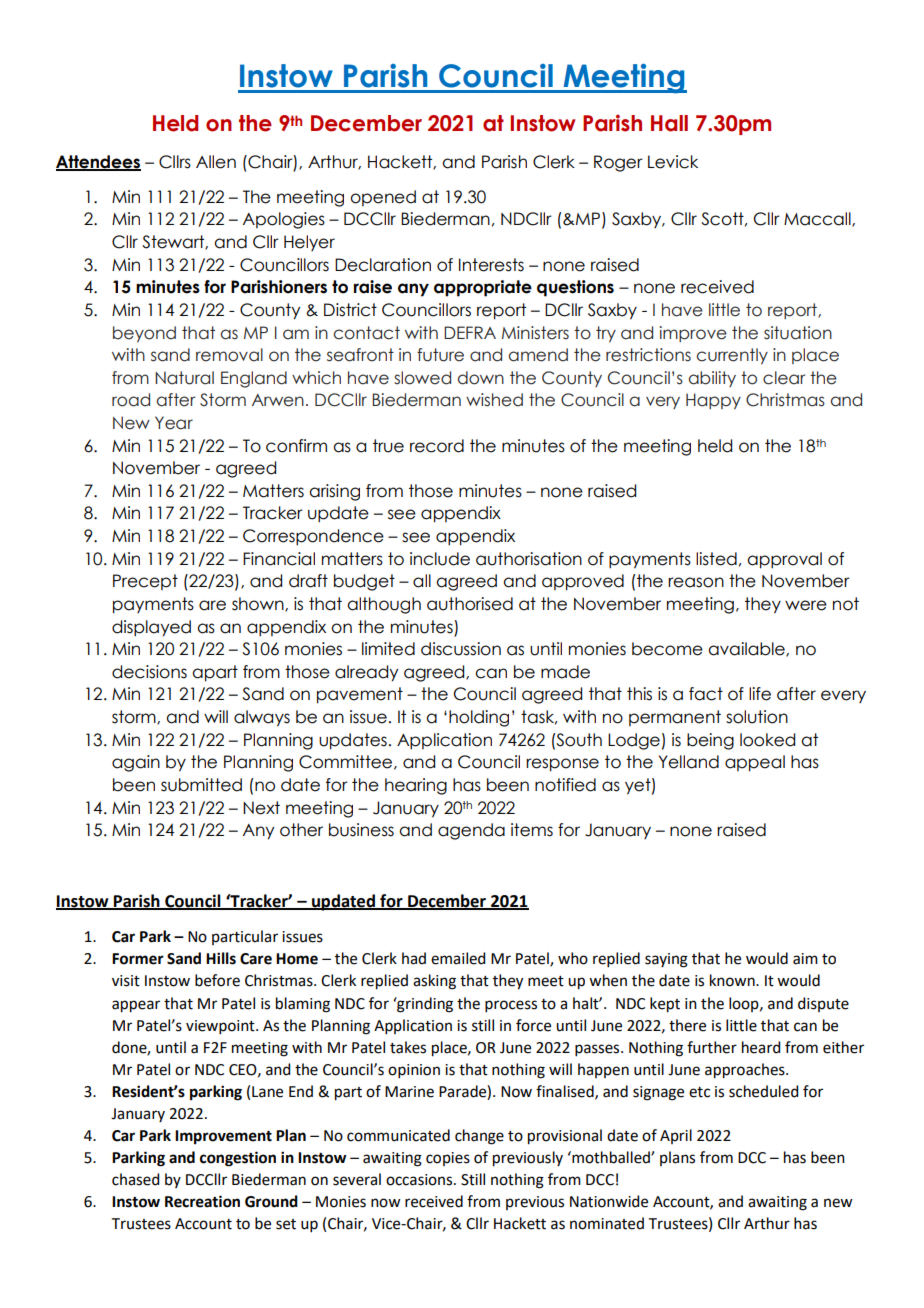 This screenshot has width=924, height=1308. Describe the element at coordinates (784, 560) in the screenshot. I see `approval` at that location.
